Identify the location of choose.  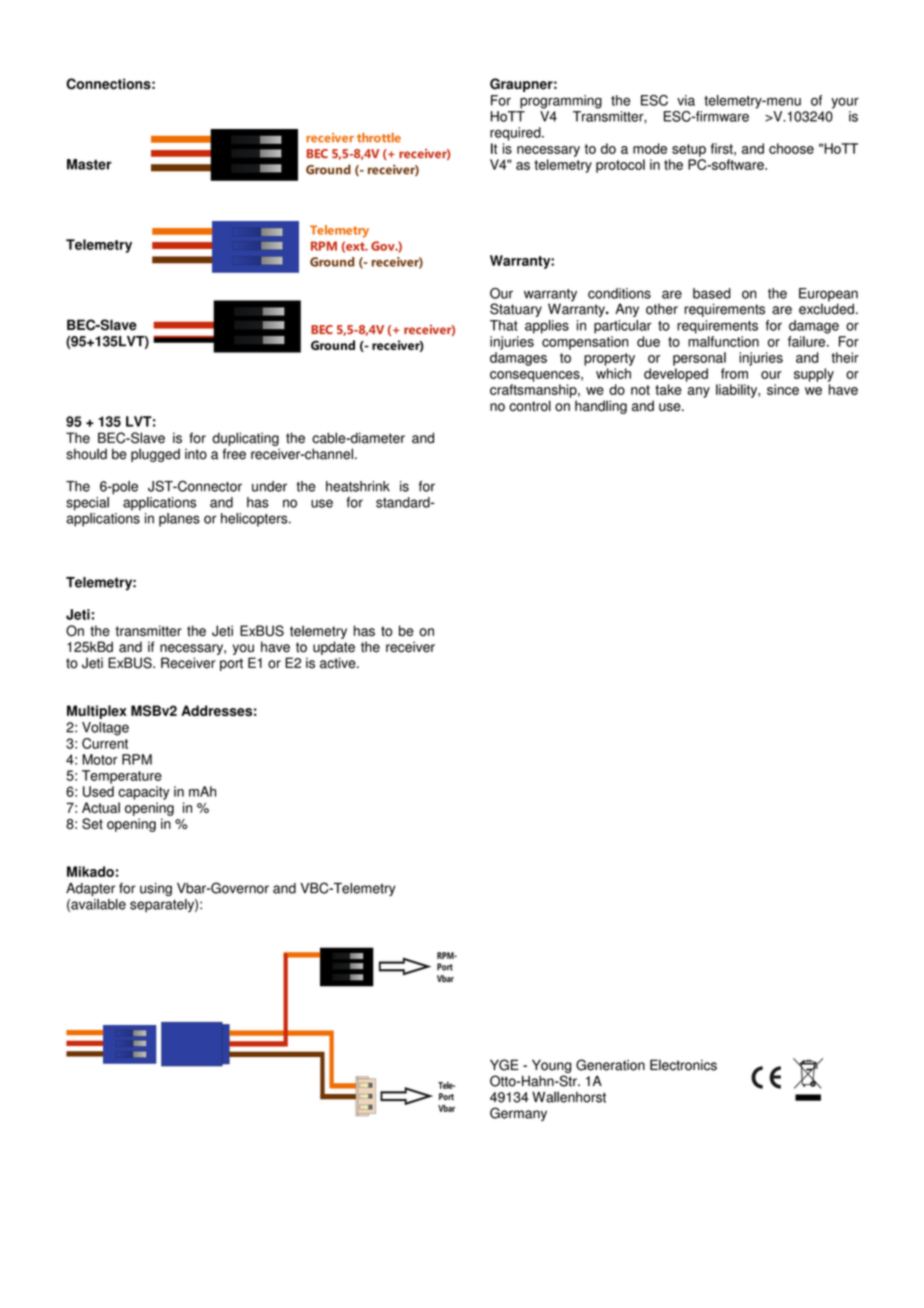
(791, 148).
